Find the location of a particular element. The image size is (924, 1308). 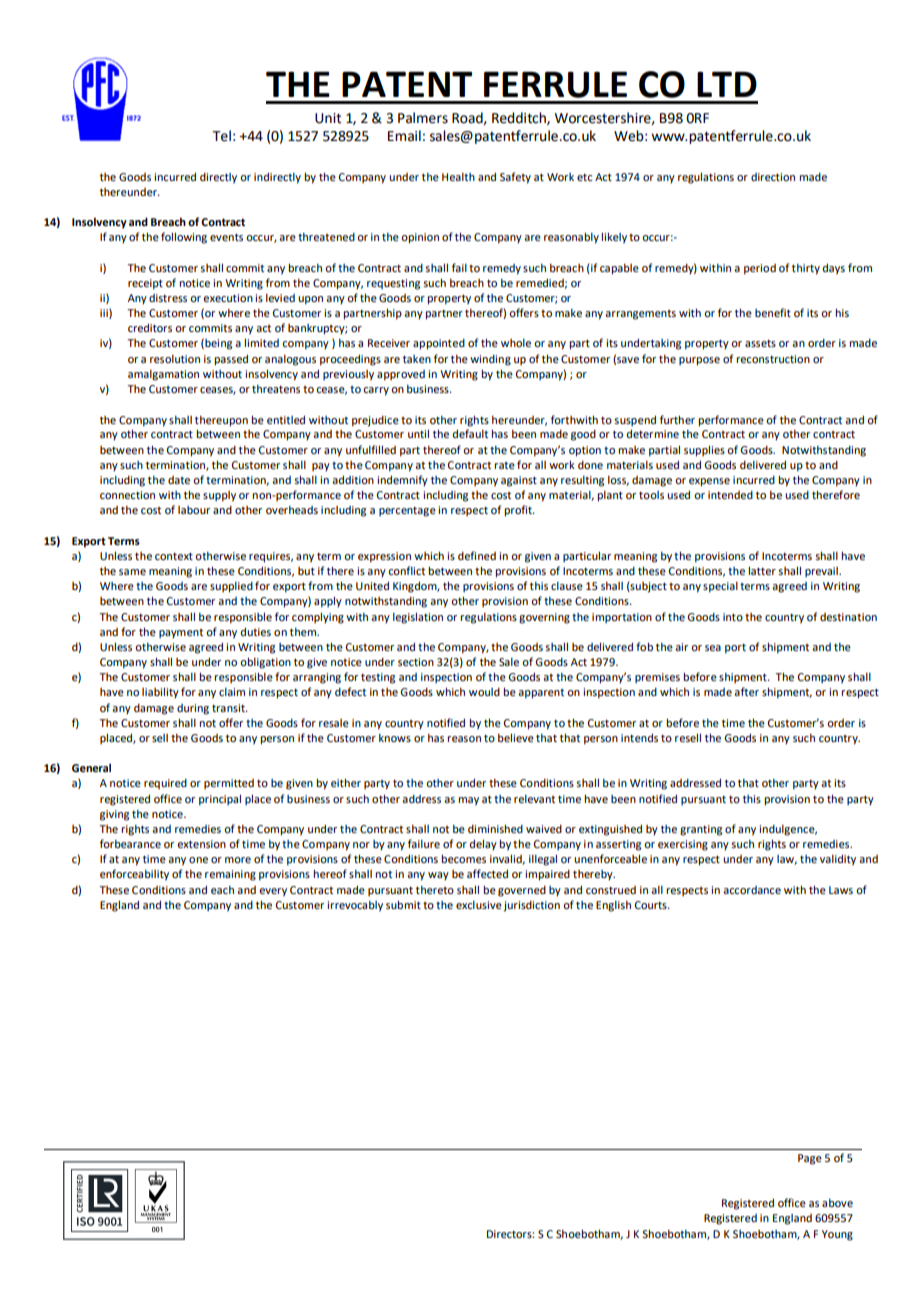

delay is located at coordinates (483, 845).
